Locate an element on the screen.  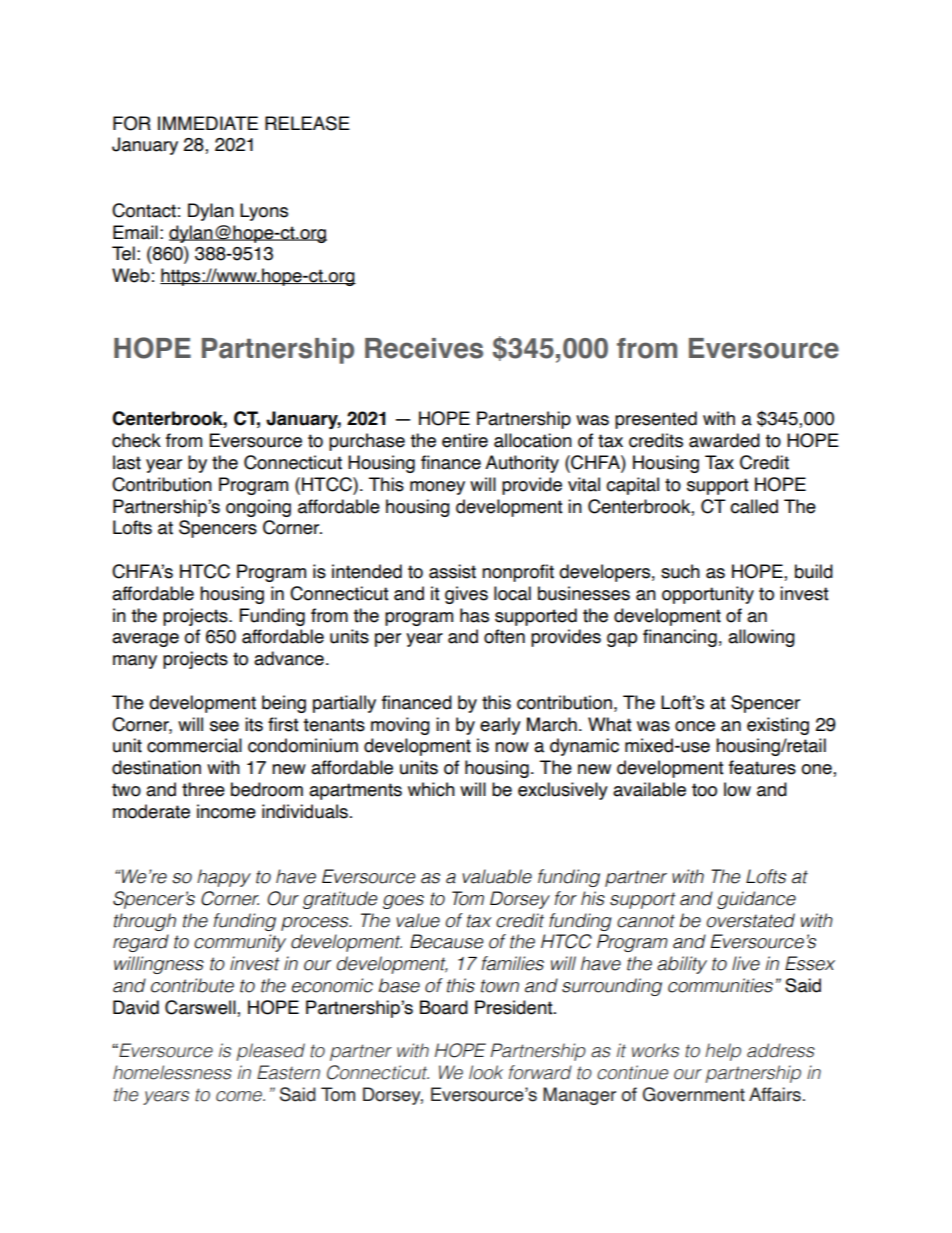
presented is located at coordinates (656, 420).
